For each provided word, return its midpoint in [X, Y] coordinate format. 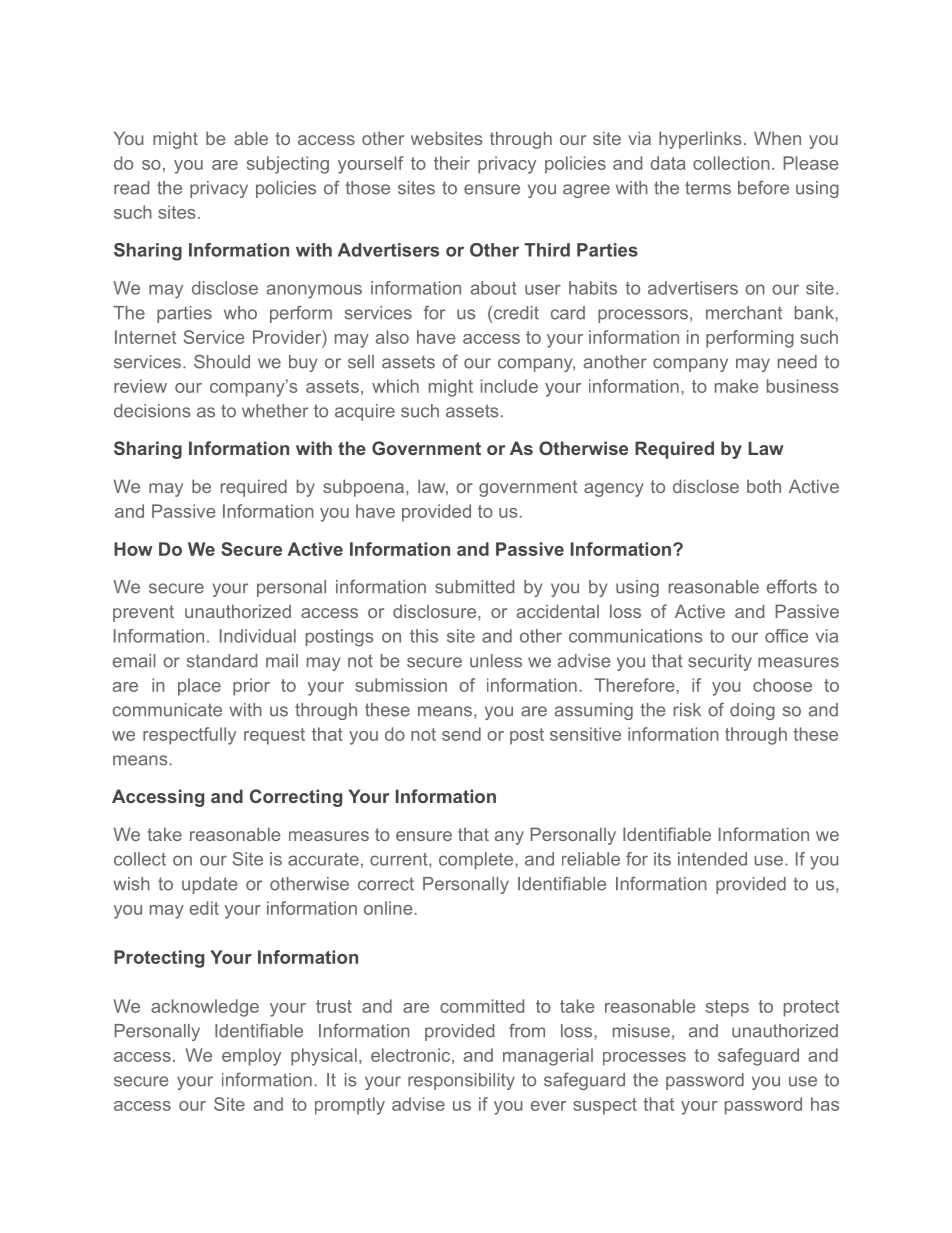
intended [712, 859]
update [209, 885]
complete [477, 860]
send [461, 734]
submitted [474, 587]
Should [222, 361]
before [763, 188]
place [199, 687]
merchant [744, 313]
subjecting [288, 165]
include [509, 386]
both [764, 486]
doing [752, 711]
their [452, 163]
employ [251, 1057]
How [133, 549]
